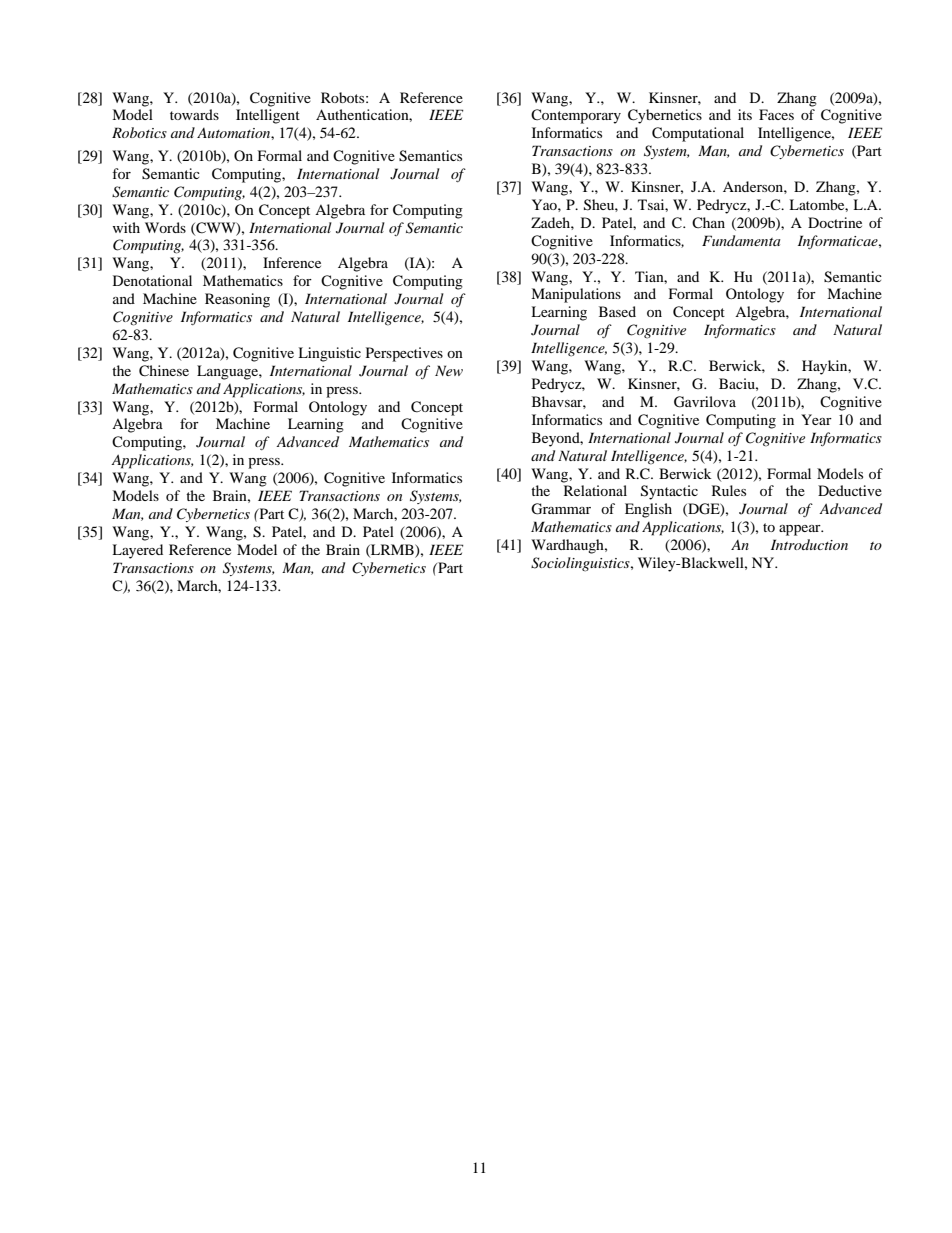 This page has height=1233, width=952. Describe the element at coordinates (708, 223) in the page. I see `Chan` at that location.
